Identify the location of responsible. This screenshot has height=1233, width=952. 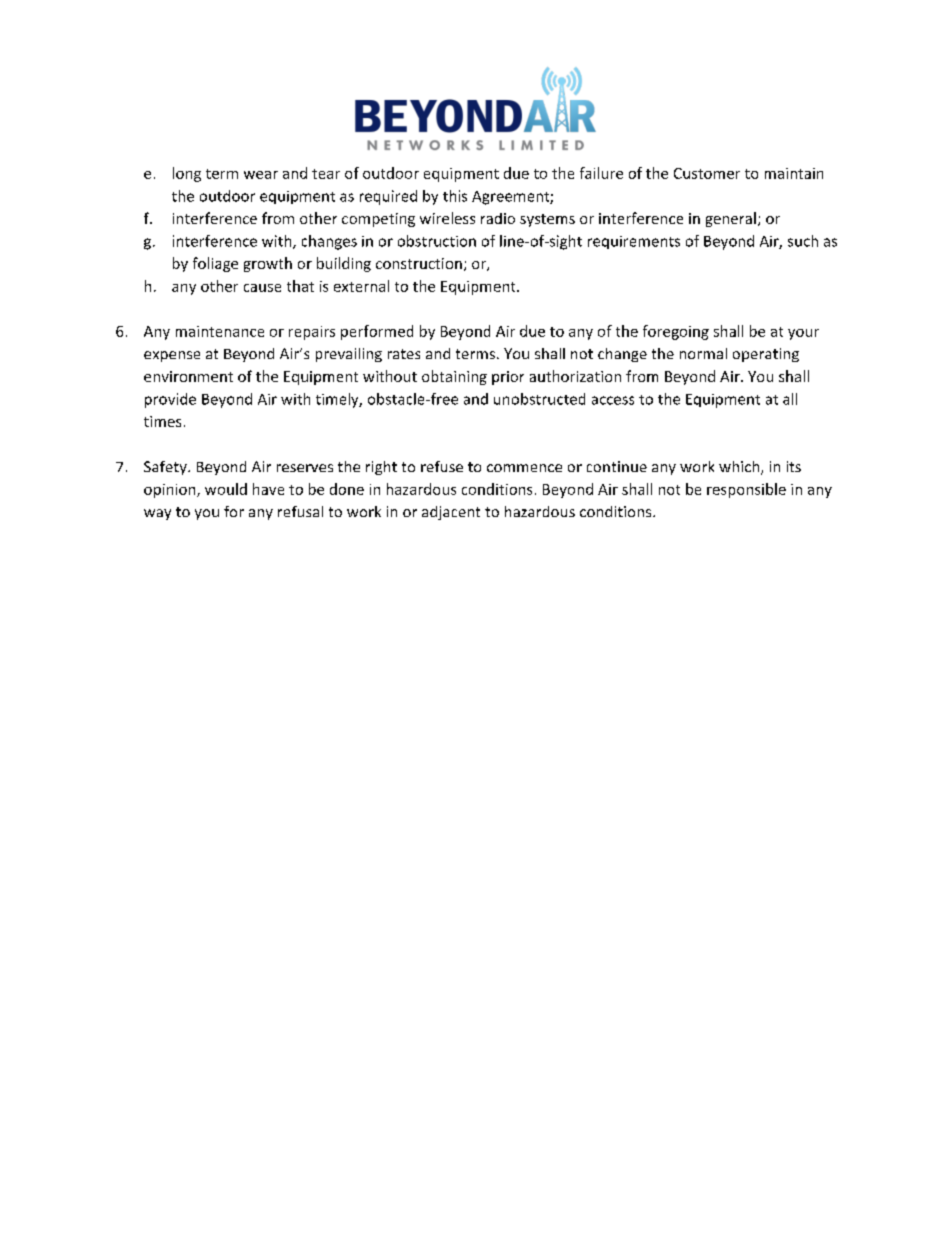
(746, 490).
